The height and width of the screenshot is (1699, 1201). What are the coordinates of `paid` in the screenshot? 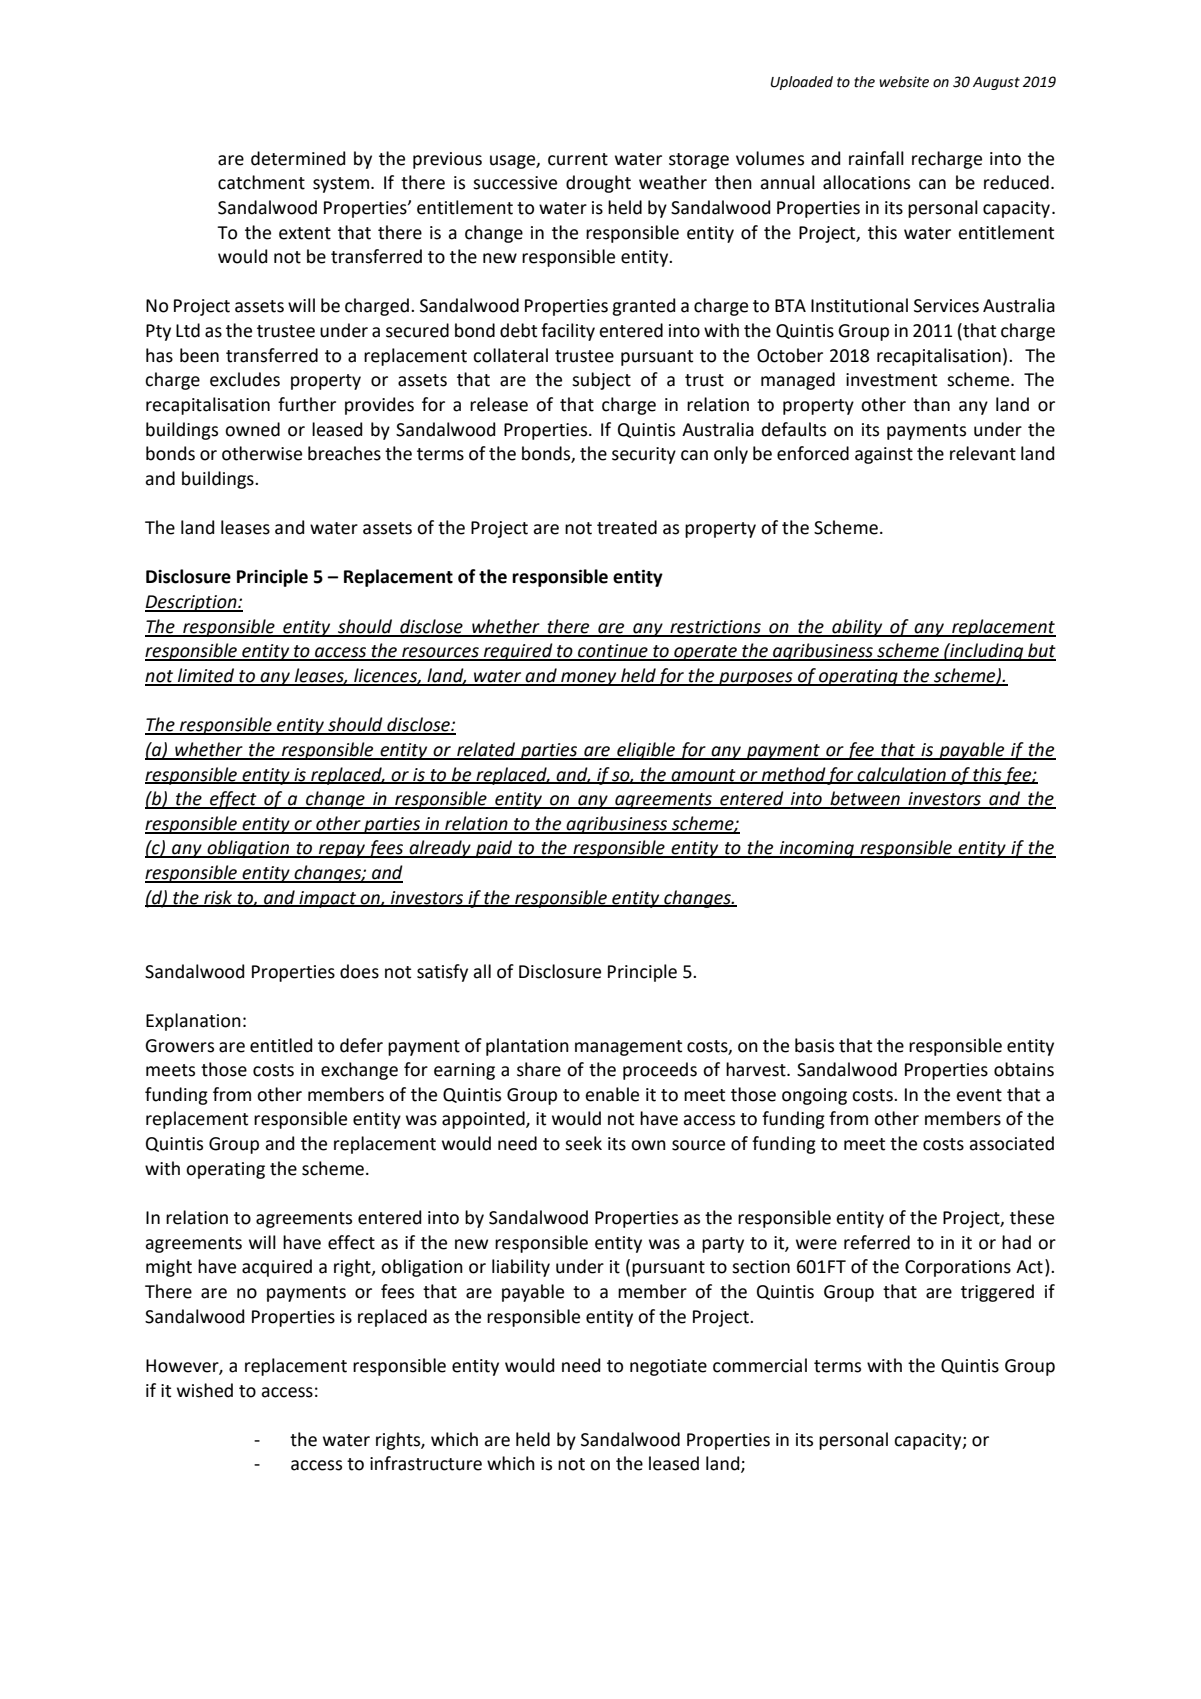 It's located at (494, 849).
